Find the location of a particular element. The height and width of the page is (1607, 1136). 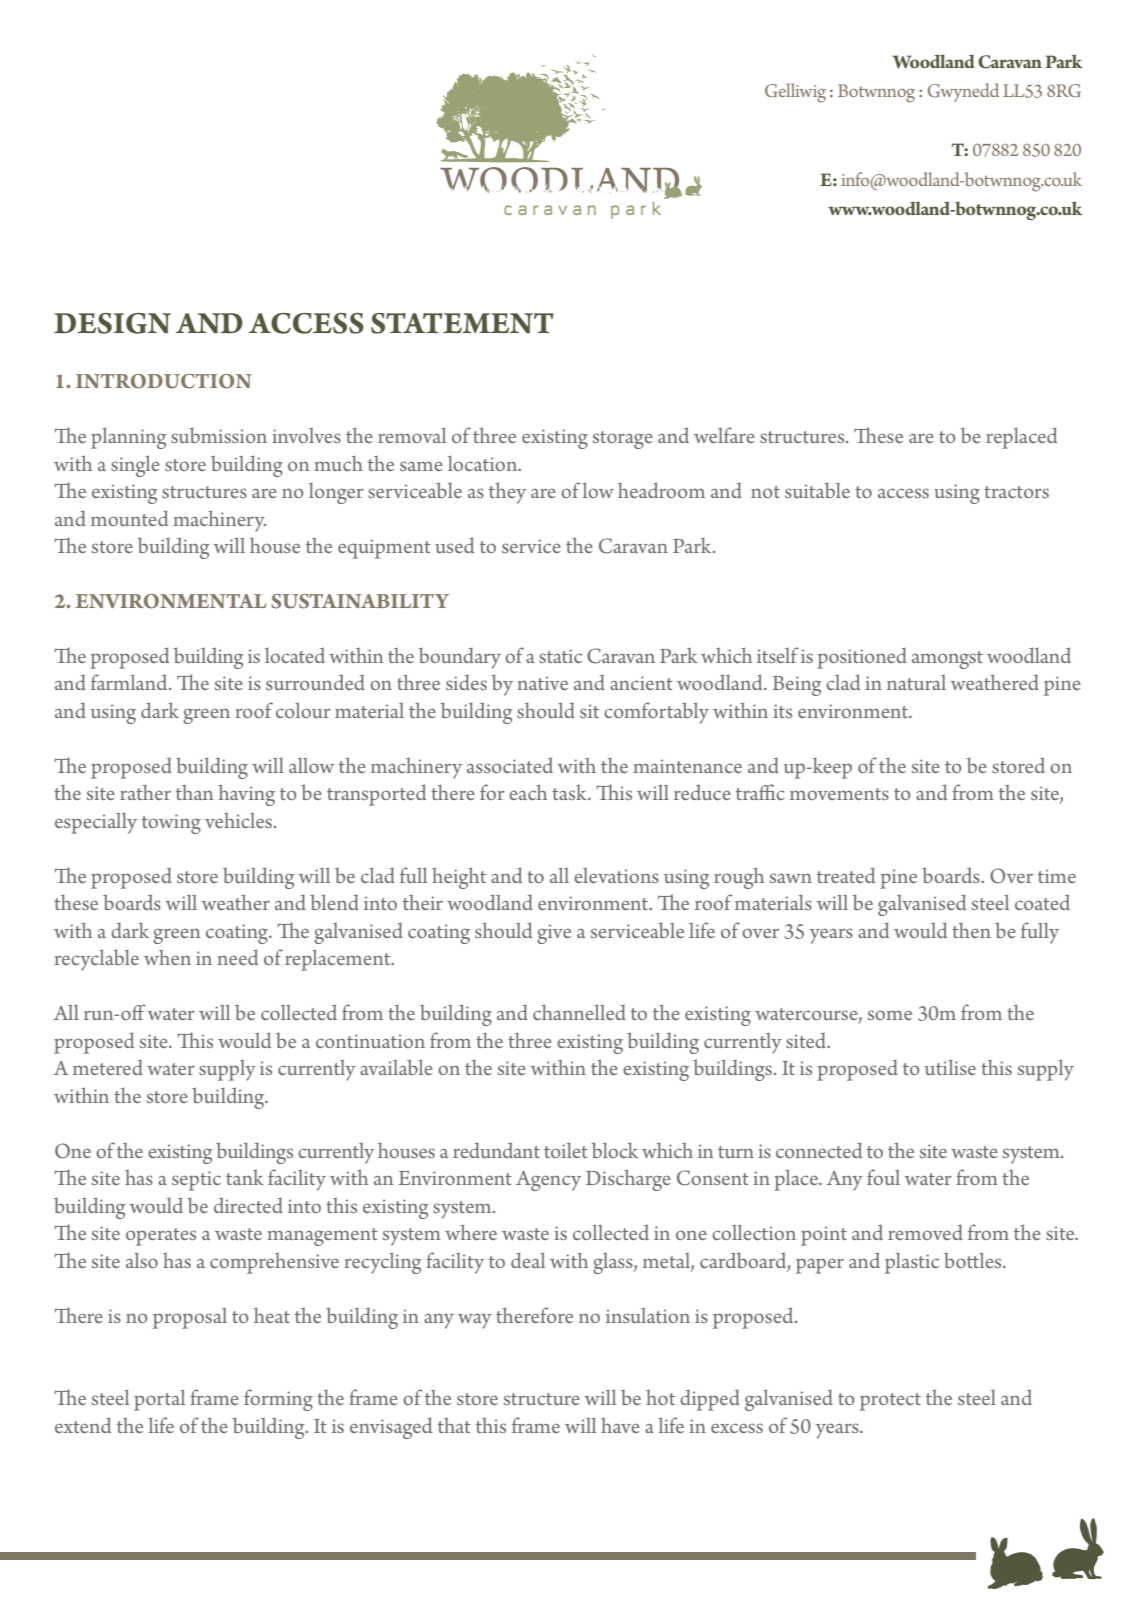

static is located at coordinates (560, 656).
